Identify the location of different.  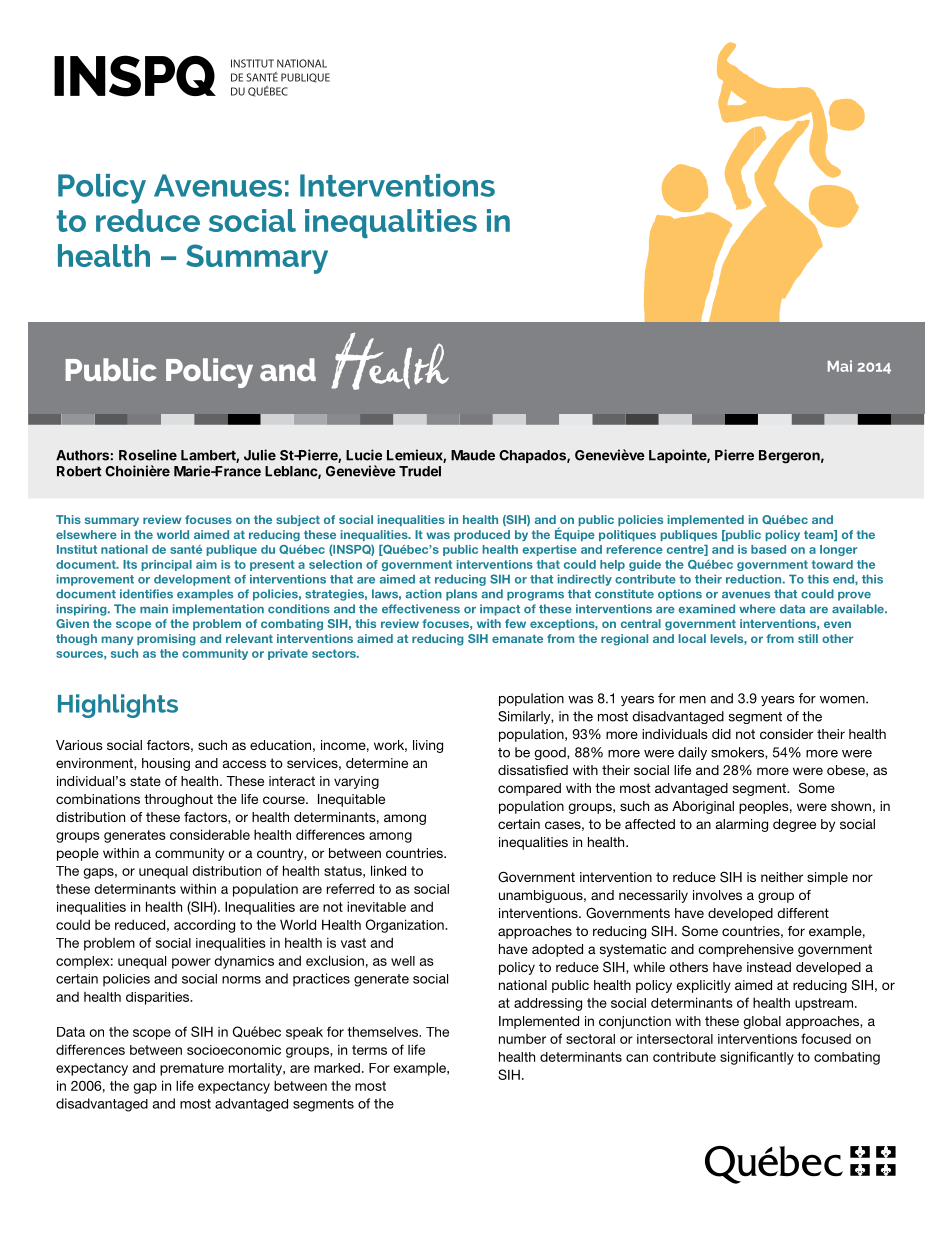
(803, 913).
